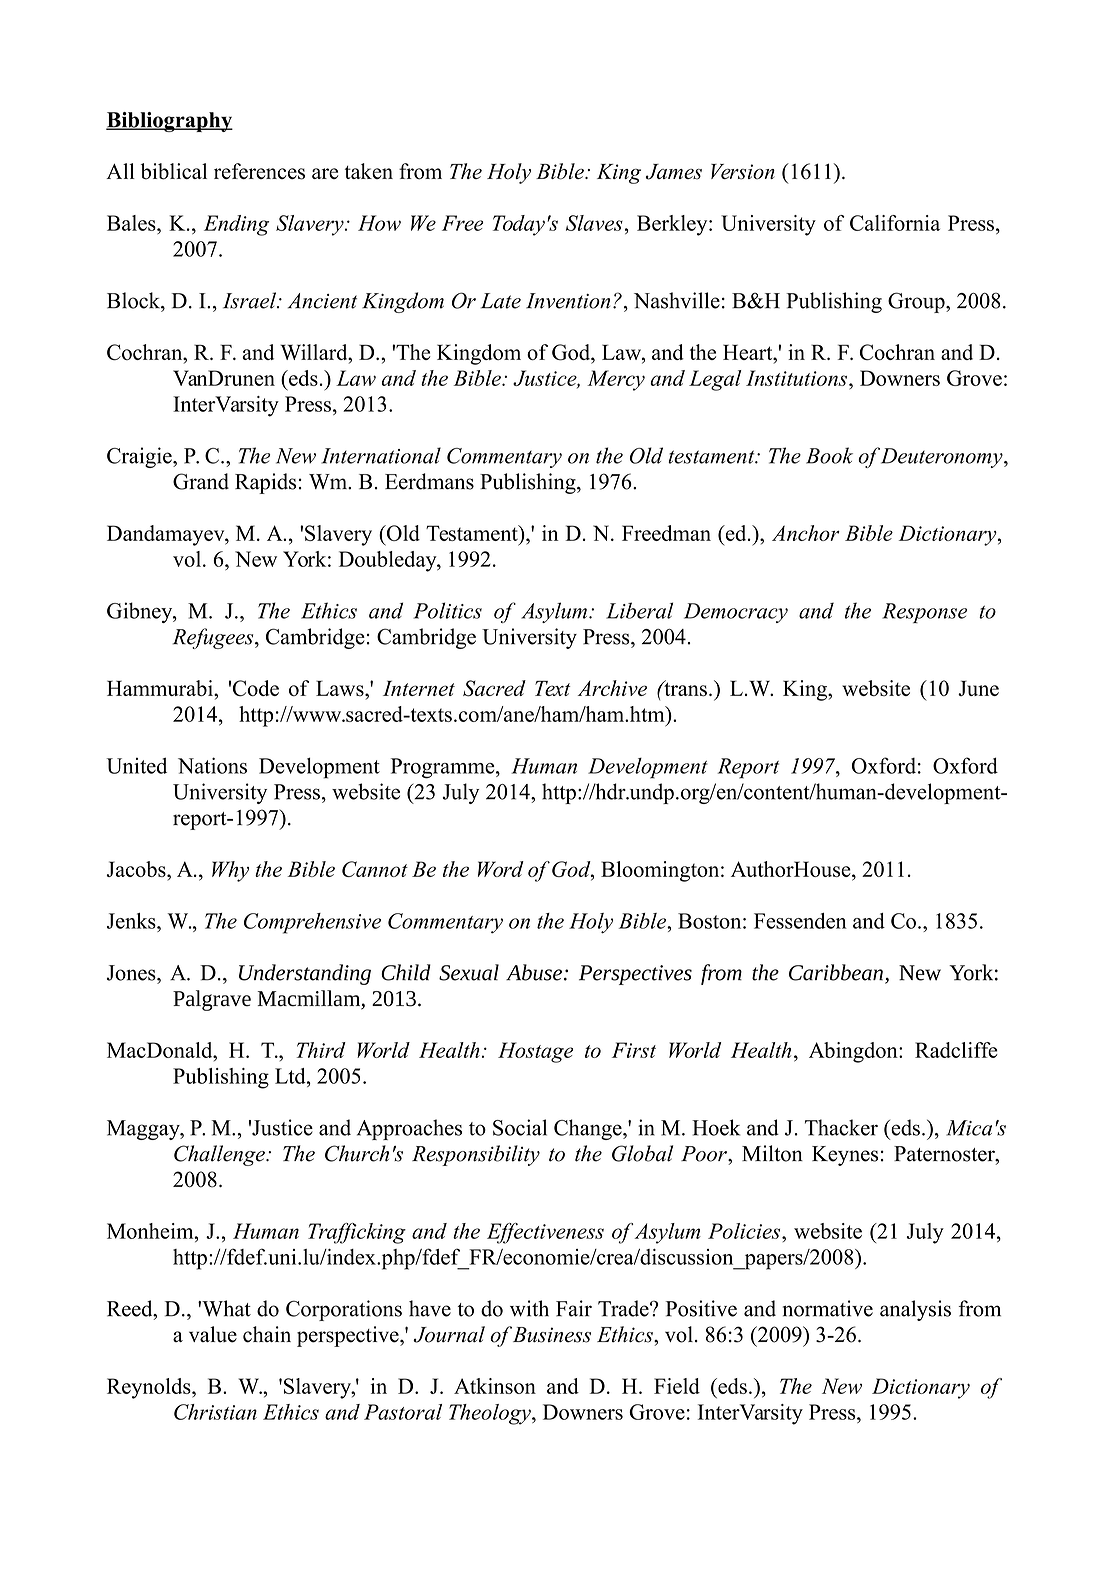 Image resolution: width=1114 pixels, height=1577 pixels. I want to click on Response, so click(924, 613).
